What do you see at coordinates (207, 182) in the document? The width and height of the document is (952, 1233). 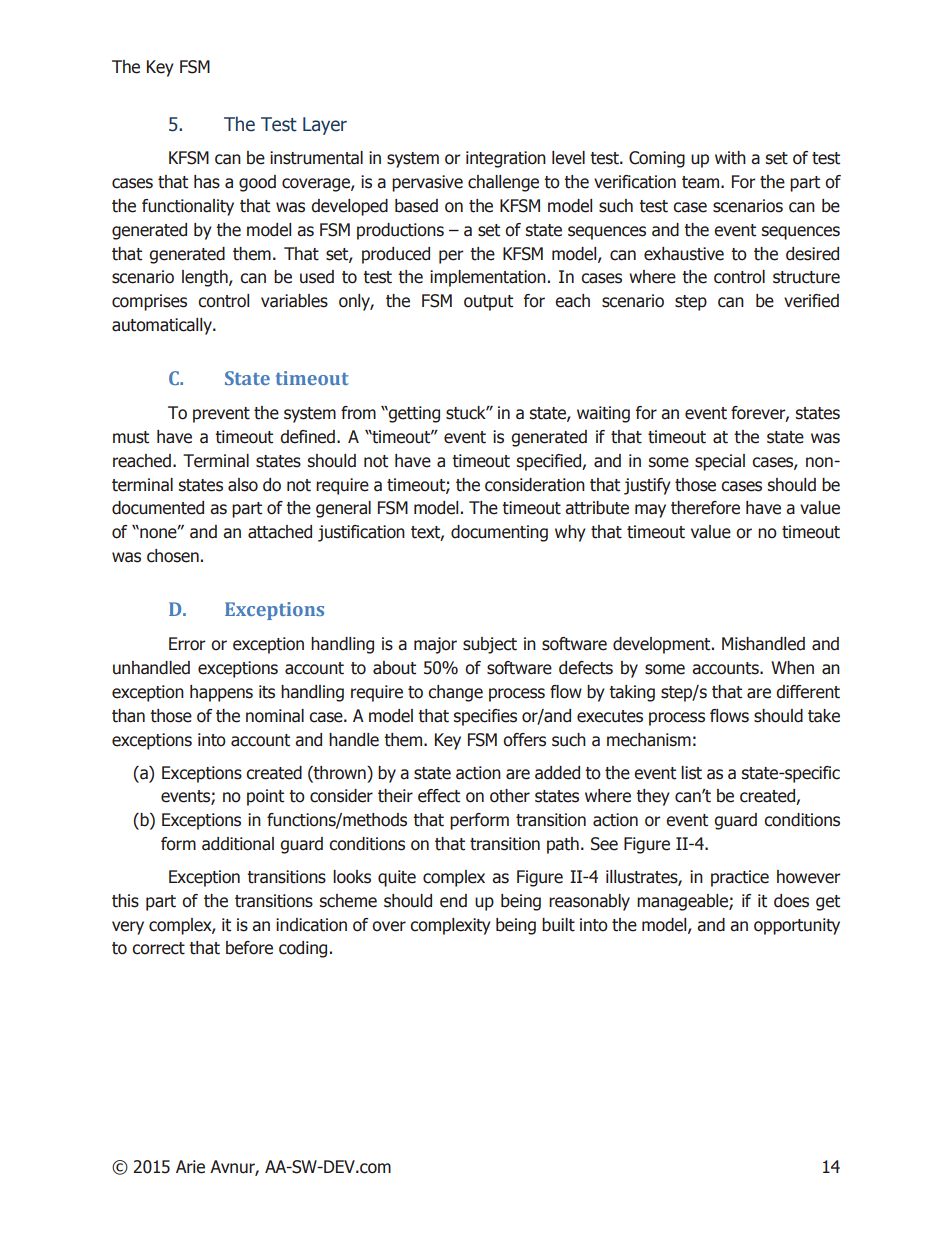 I see `has` at bounding box center [207, 182].
